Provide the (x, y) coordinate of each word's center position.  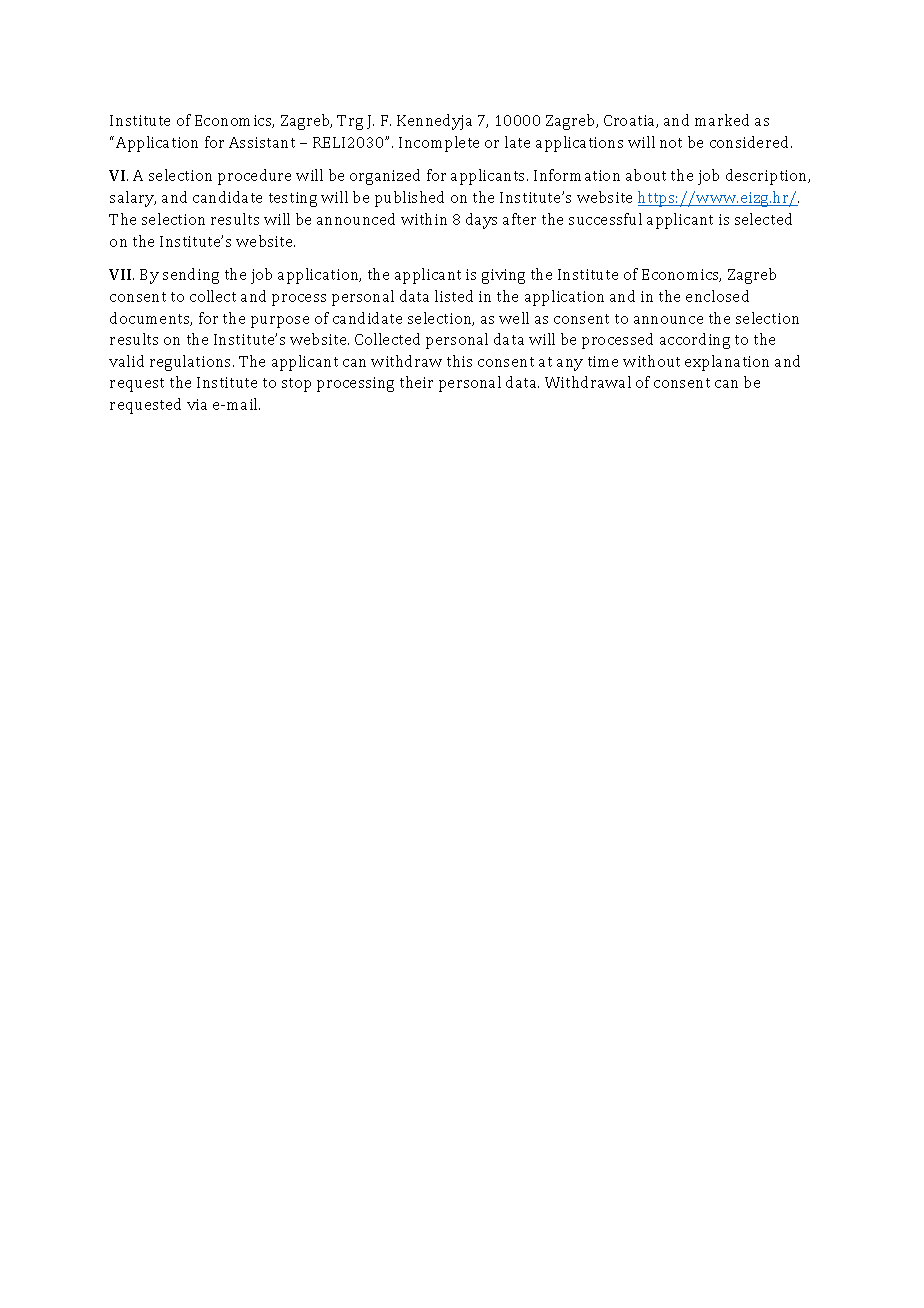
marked (722, 120)
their (416, 382)
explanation (727, 363)
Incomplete (439, 144)
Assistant (262, 142)
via (197, 404)
